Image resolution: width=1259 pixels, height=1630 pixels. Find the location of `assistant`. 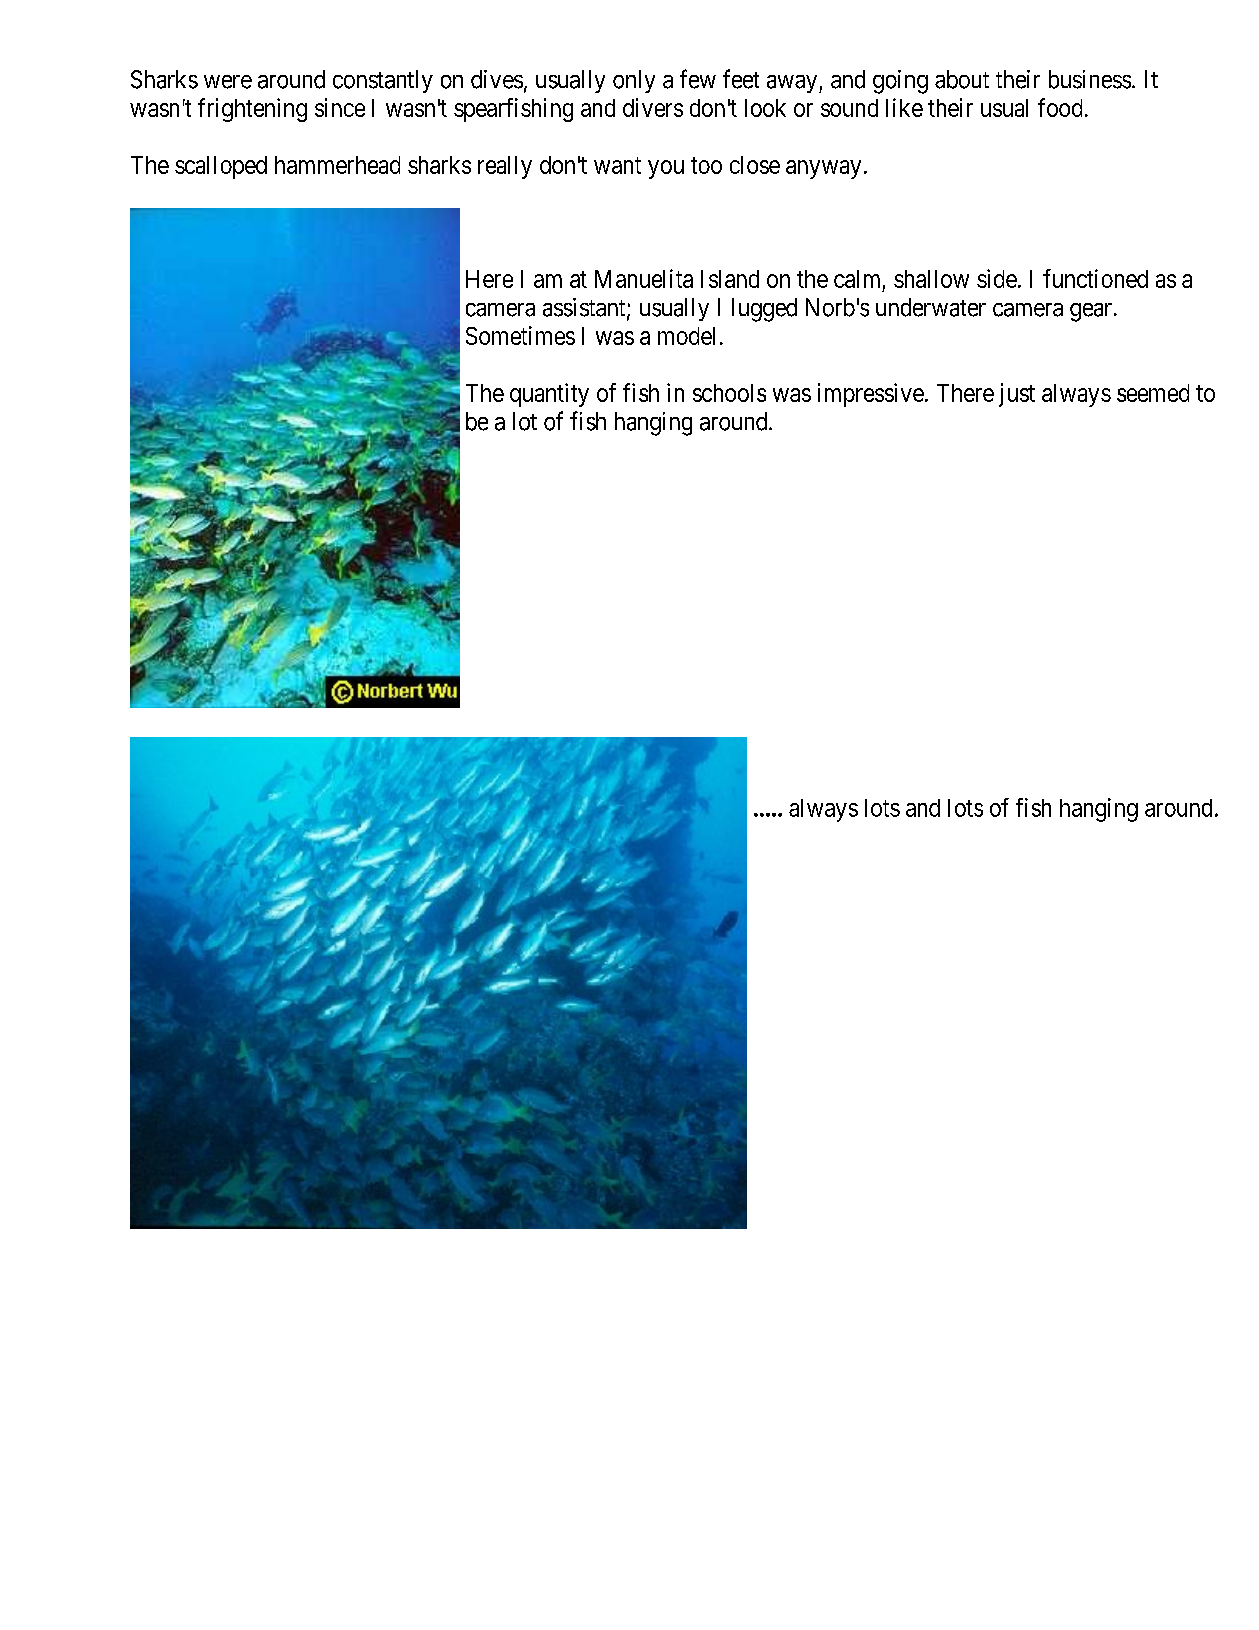

assistant is located at coordinates (585, 308).
